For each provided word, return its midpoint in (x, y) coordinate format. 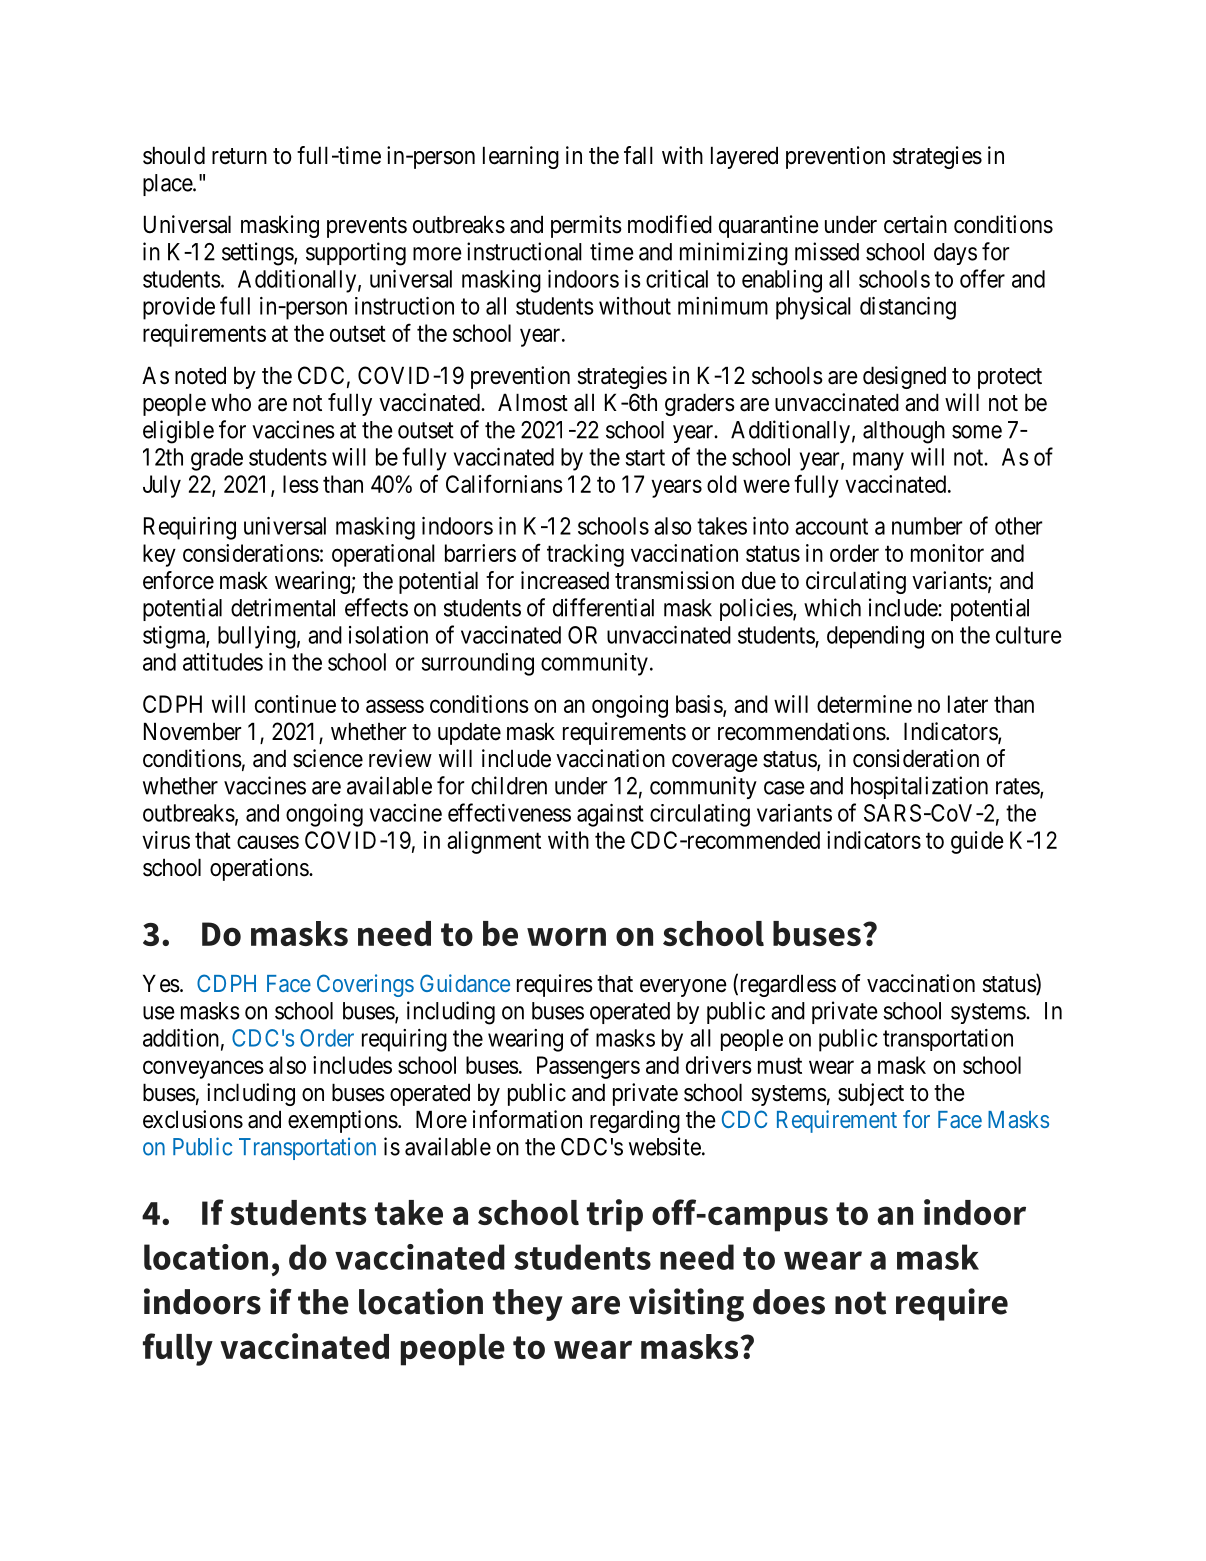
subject (871, 1094)
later (968, 704)
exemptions (343, 1121)
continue (295, 704)
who (231, 402)
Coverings (365, 985)
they (528, 1305)
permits (586, 226)
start (645, 457)
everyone (683, 988)
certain (915, 224)
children (509, 785)
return (239, 156)
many (878, 461)
